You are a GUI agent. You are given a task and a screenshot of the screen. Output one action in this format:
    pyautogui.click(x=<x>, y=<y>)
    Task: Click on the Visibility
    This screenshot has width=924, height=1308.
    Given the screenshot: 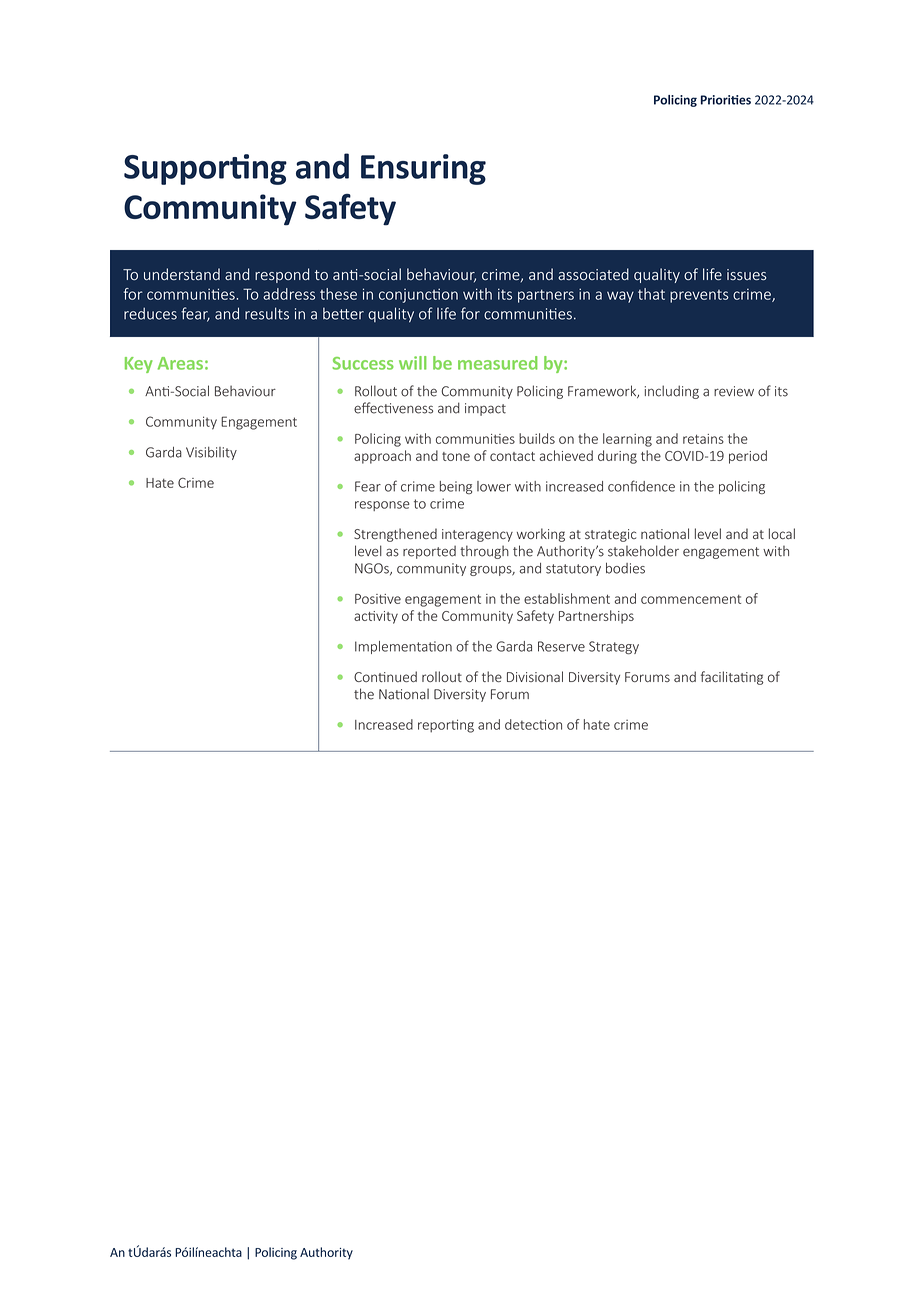 What is the action you would take?
    pyautogui.click(x=211, y=453)
